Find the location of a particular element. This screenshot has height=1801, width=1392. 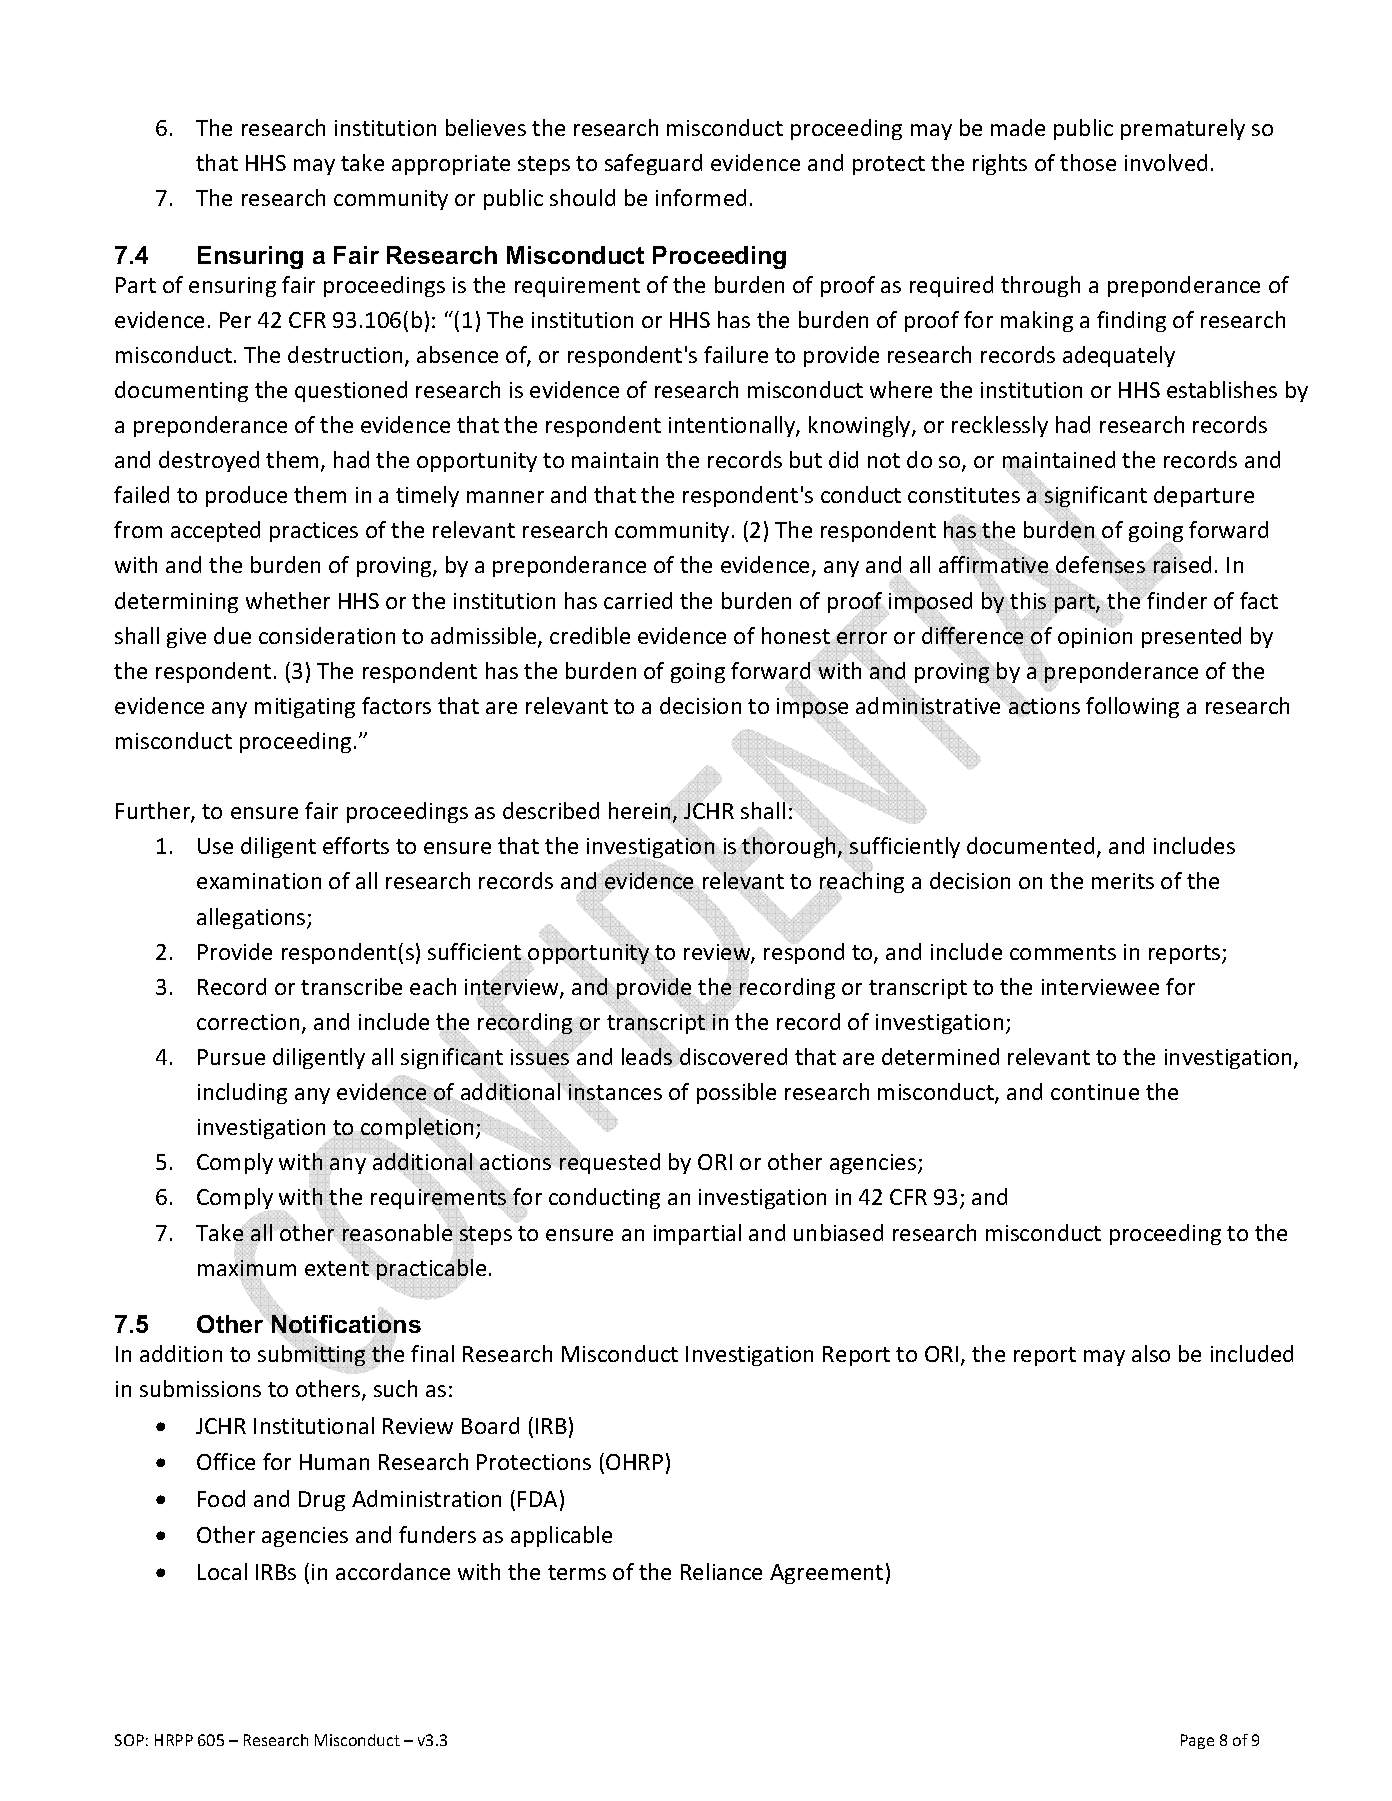

those is located at coordinates (1088, 162).
